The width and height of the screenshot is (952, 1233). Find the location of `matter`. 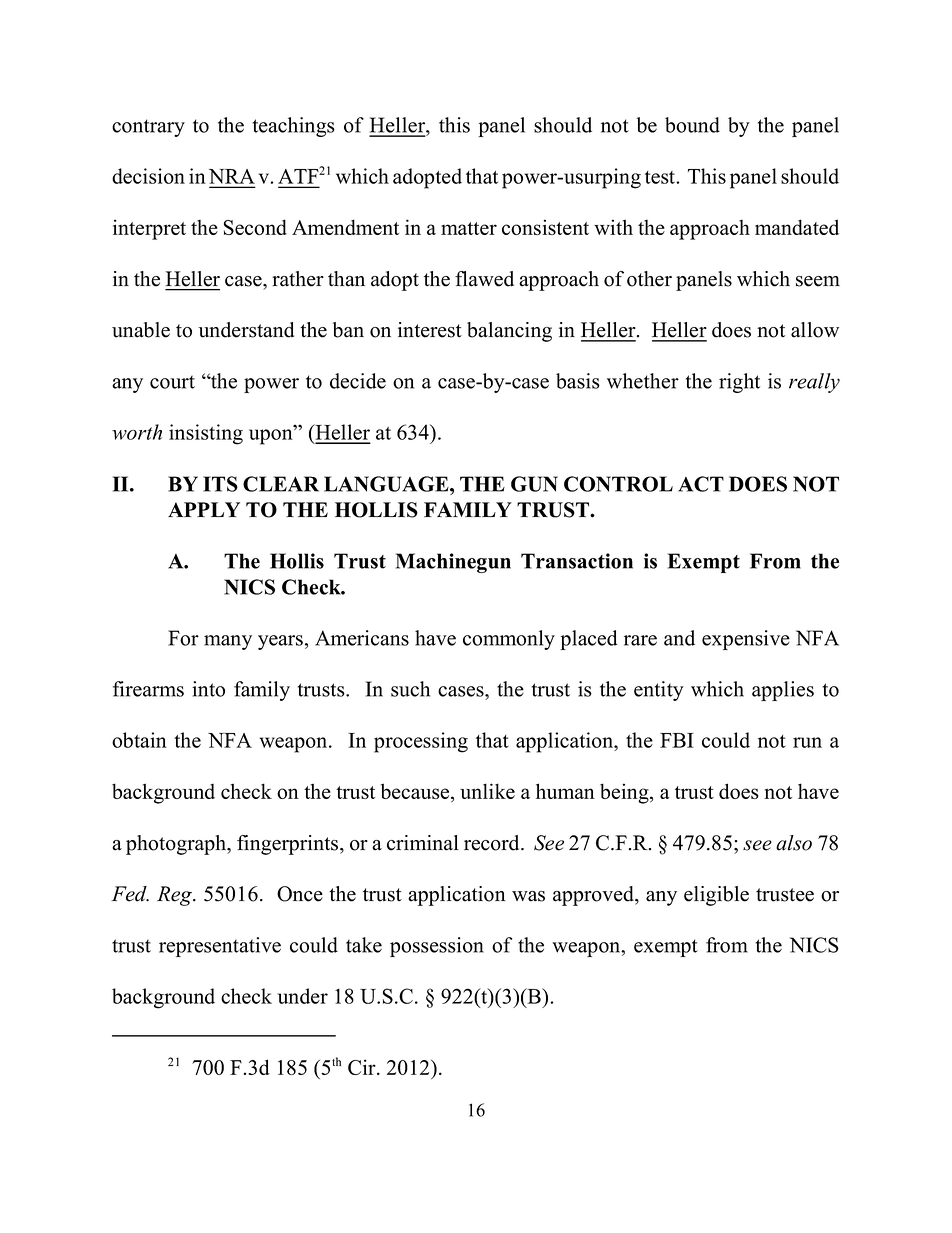

matter is located at coordinates (469, 228).
